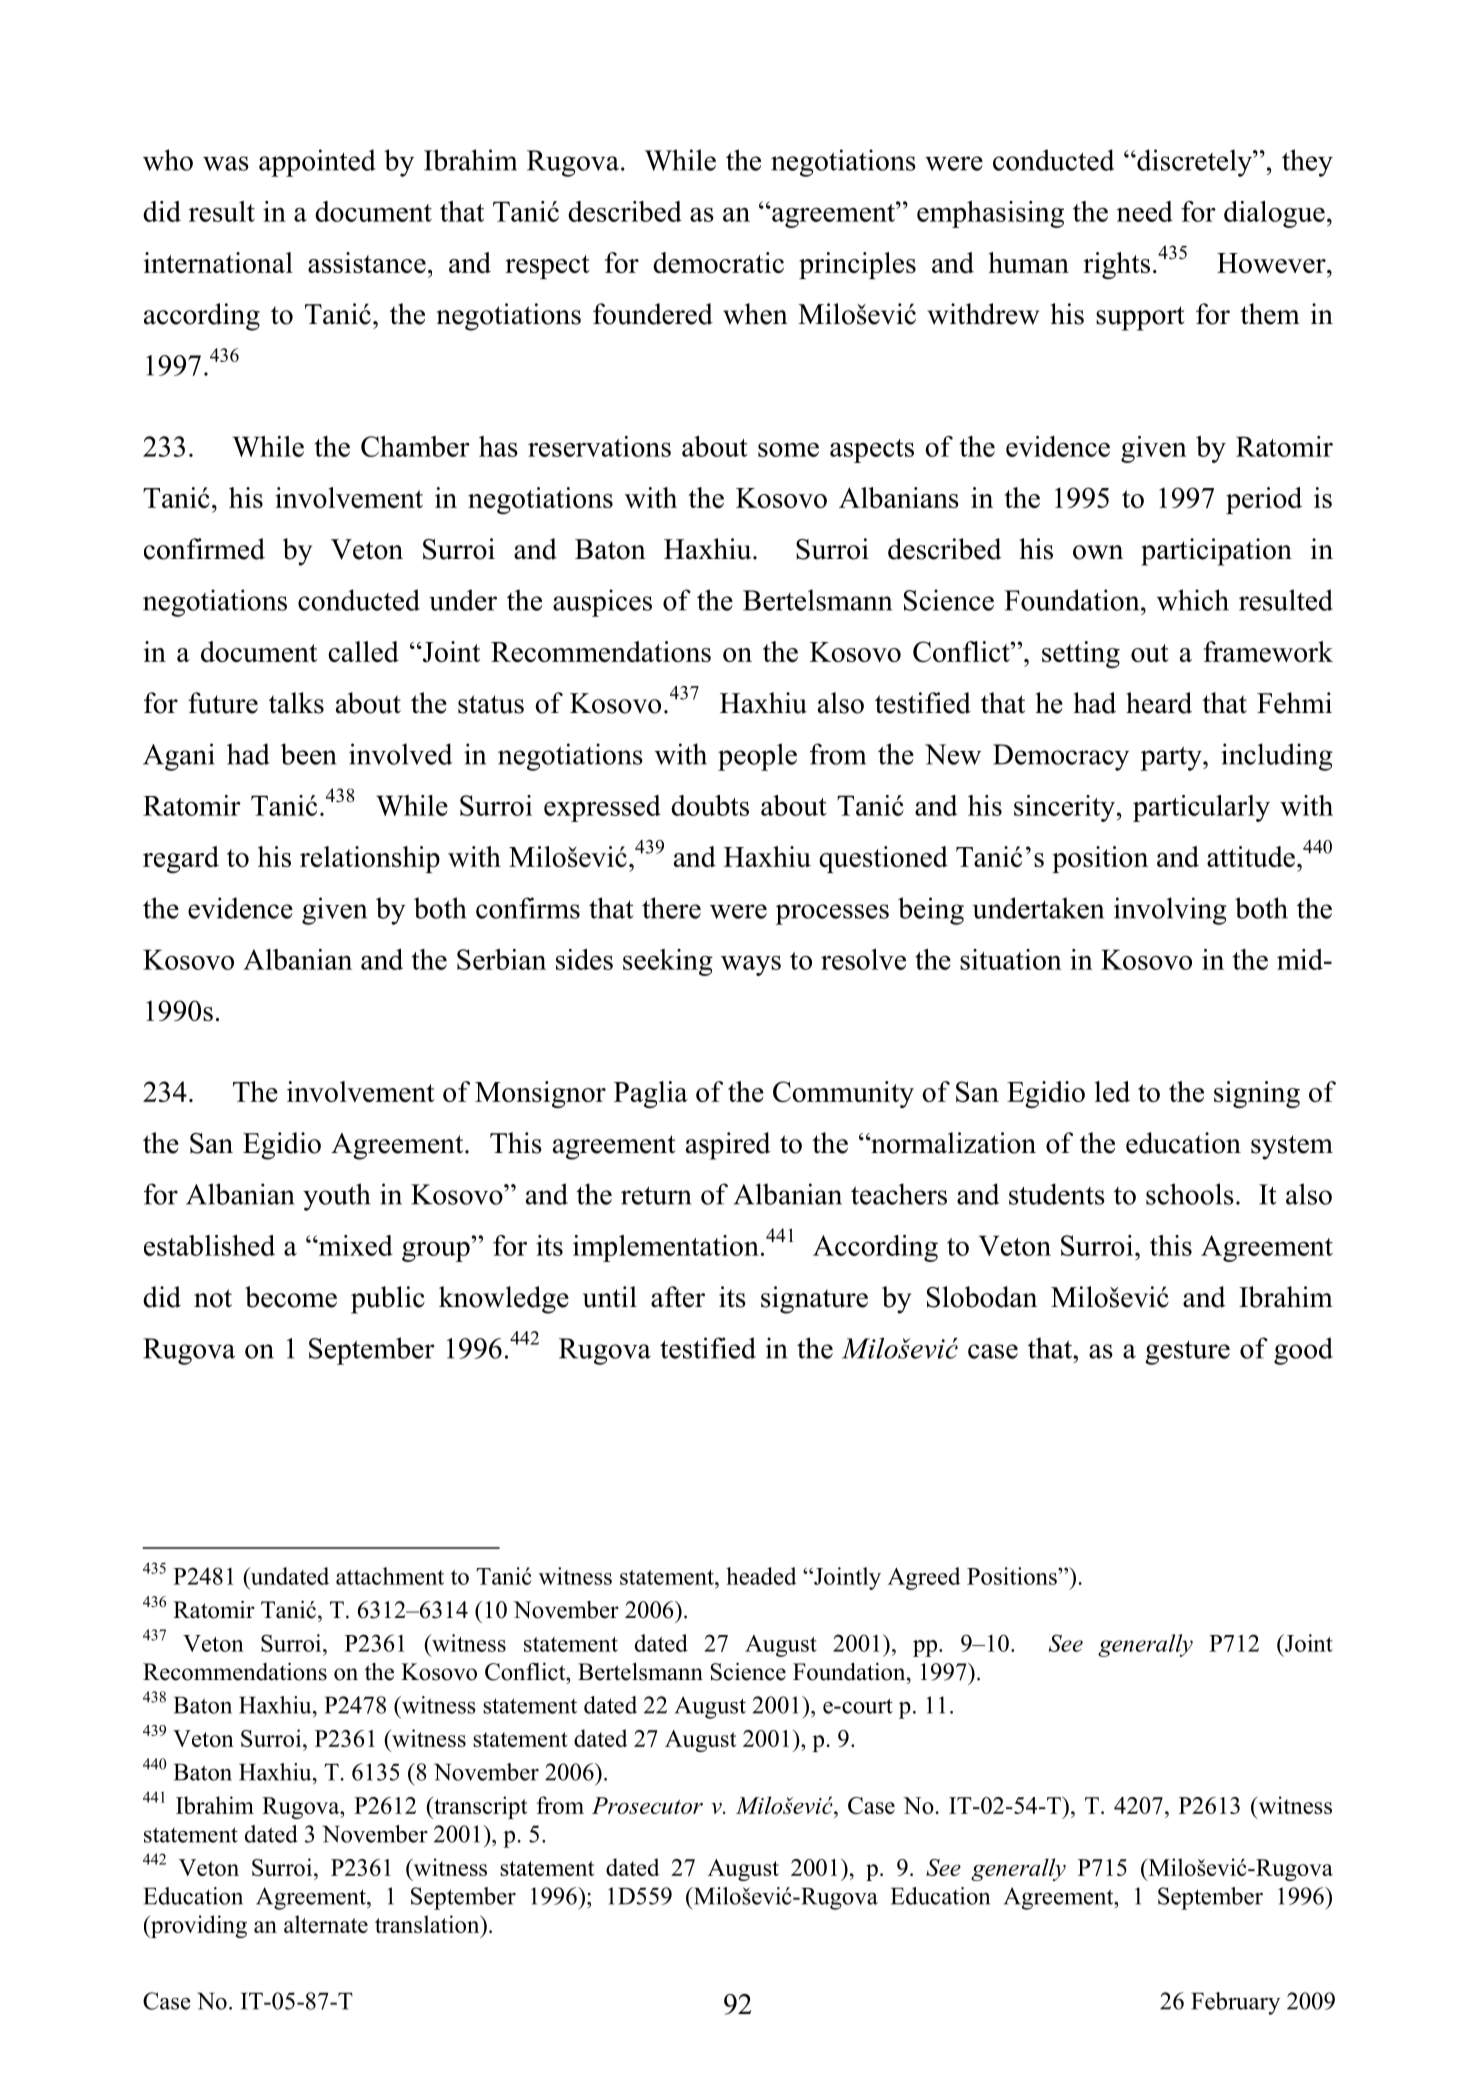 The height and width of the screenshot is (2087, 1475). I want to click on alternate, so click(326, 1924).
